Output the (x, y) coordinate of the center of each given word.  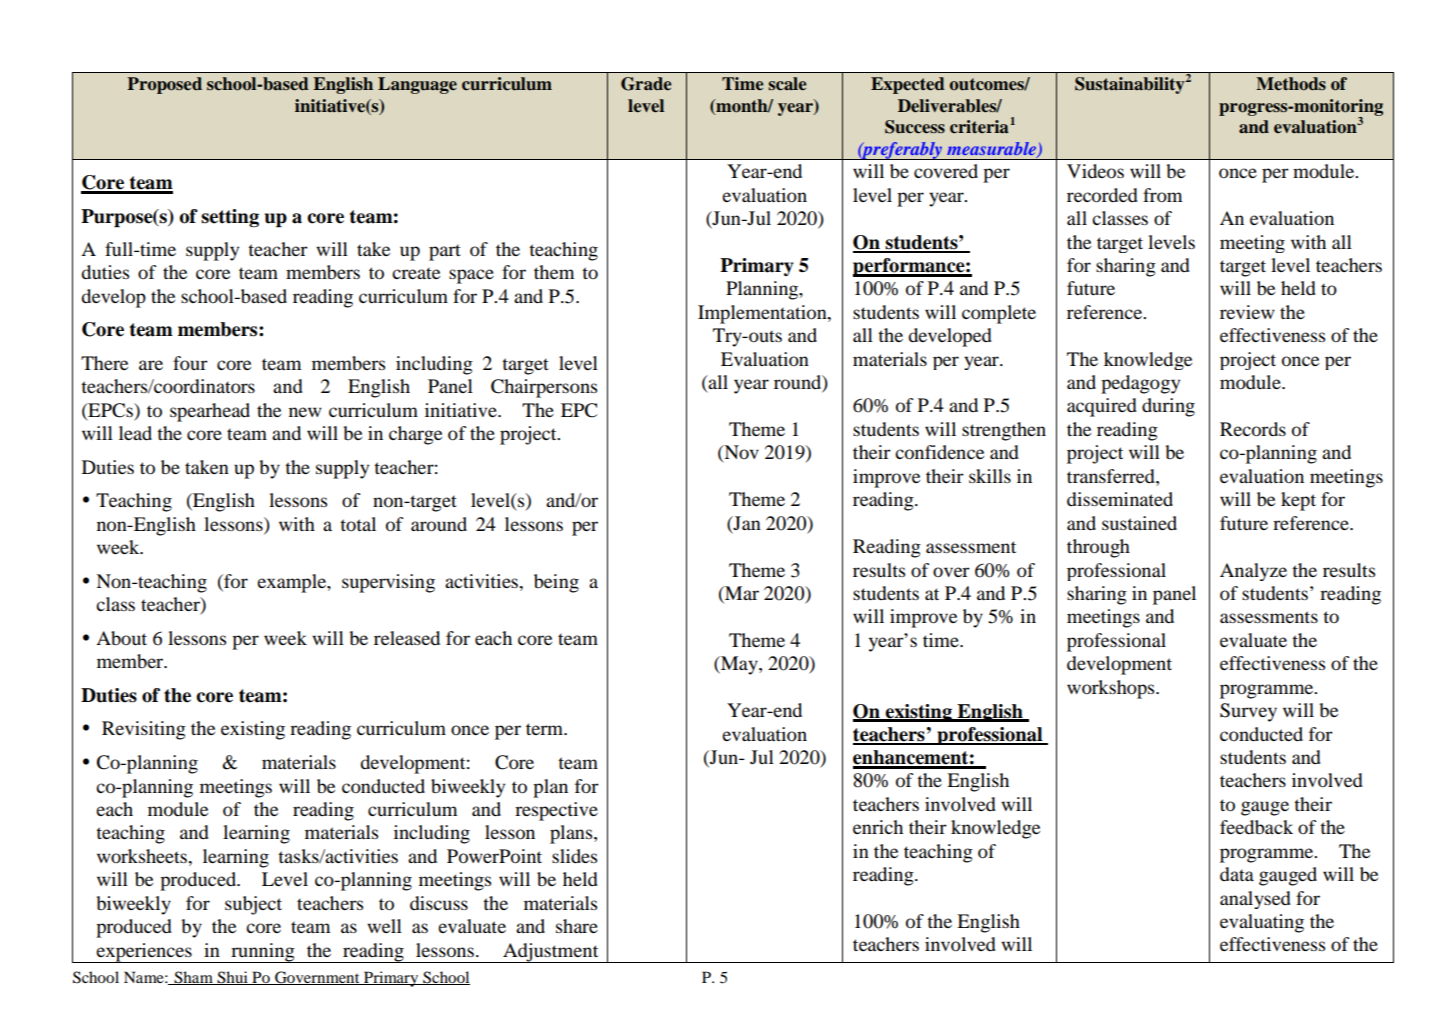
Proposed (164, 85)
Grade (646, 84)
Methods (1291, 84)
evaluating (1262, 923)
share (577, 926)
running (263, 953)
